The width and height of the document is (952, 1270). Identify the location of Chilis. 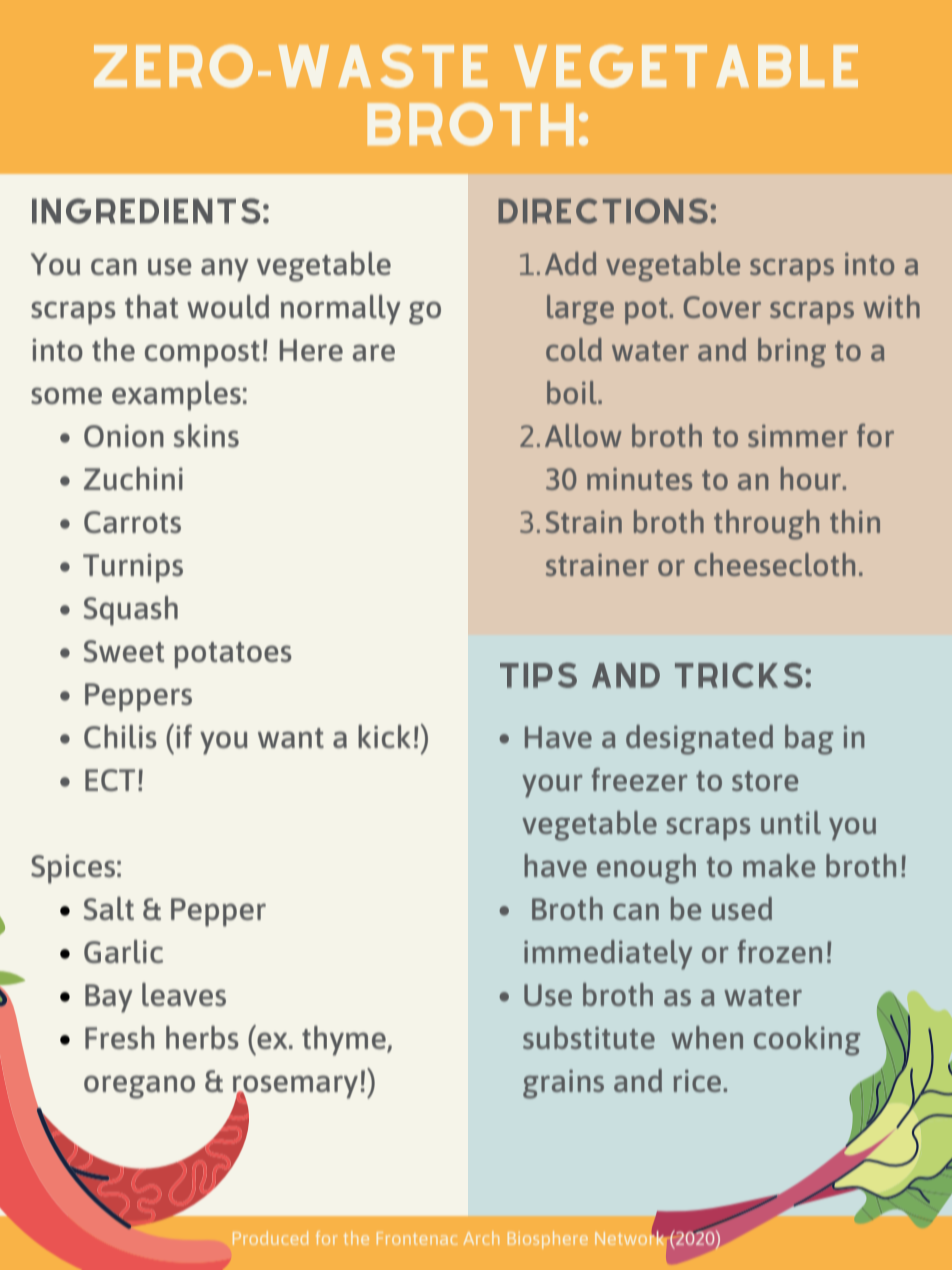
(120, 736).
